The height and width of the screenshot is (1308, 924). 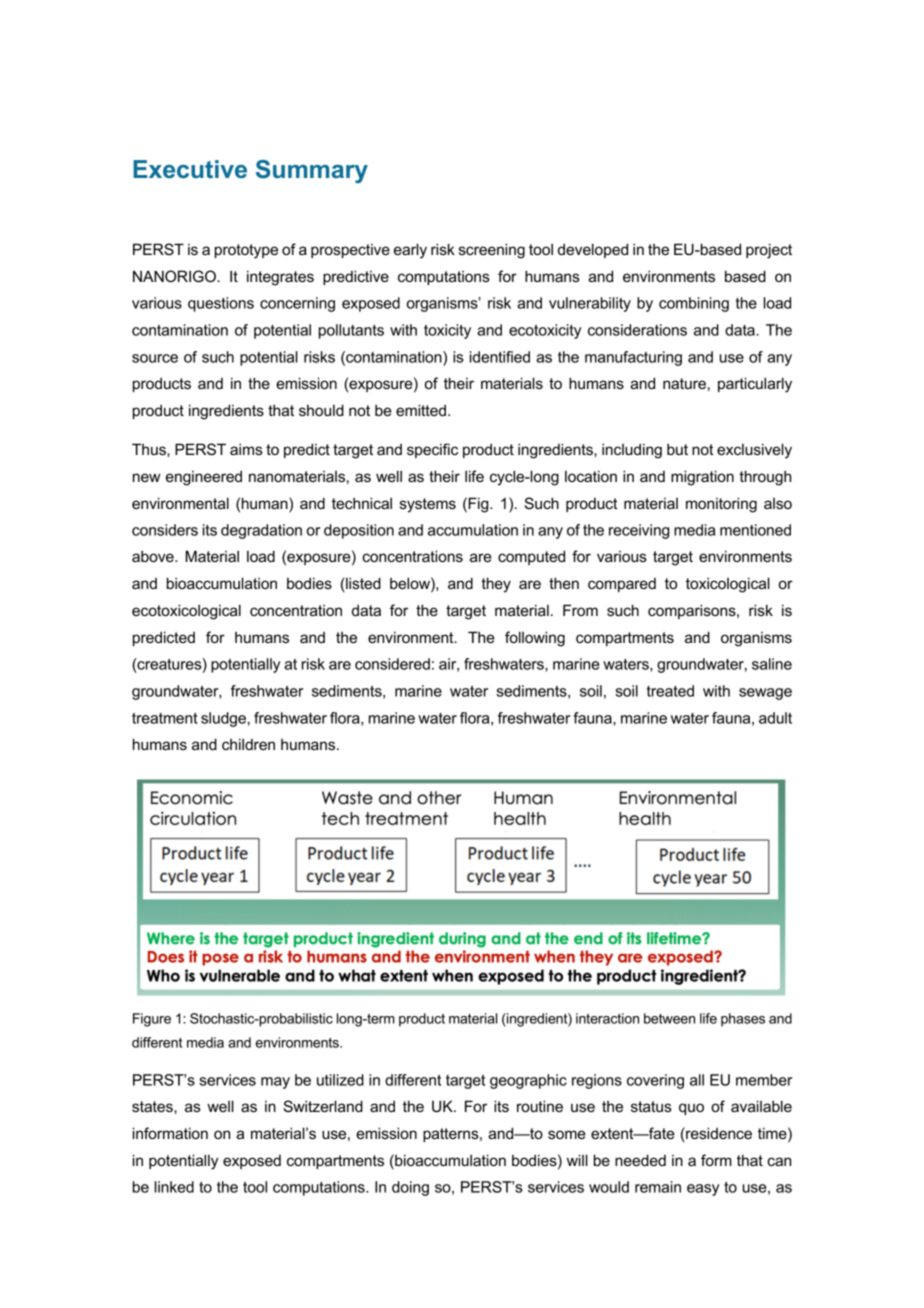 I want to click on Executive, so click(x=190, y=169).
